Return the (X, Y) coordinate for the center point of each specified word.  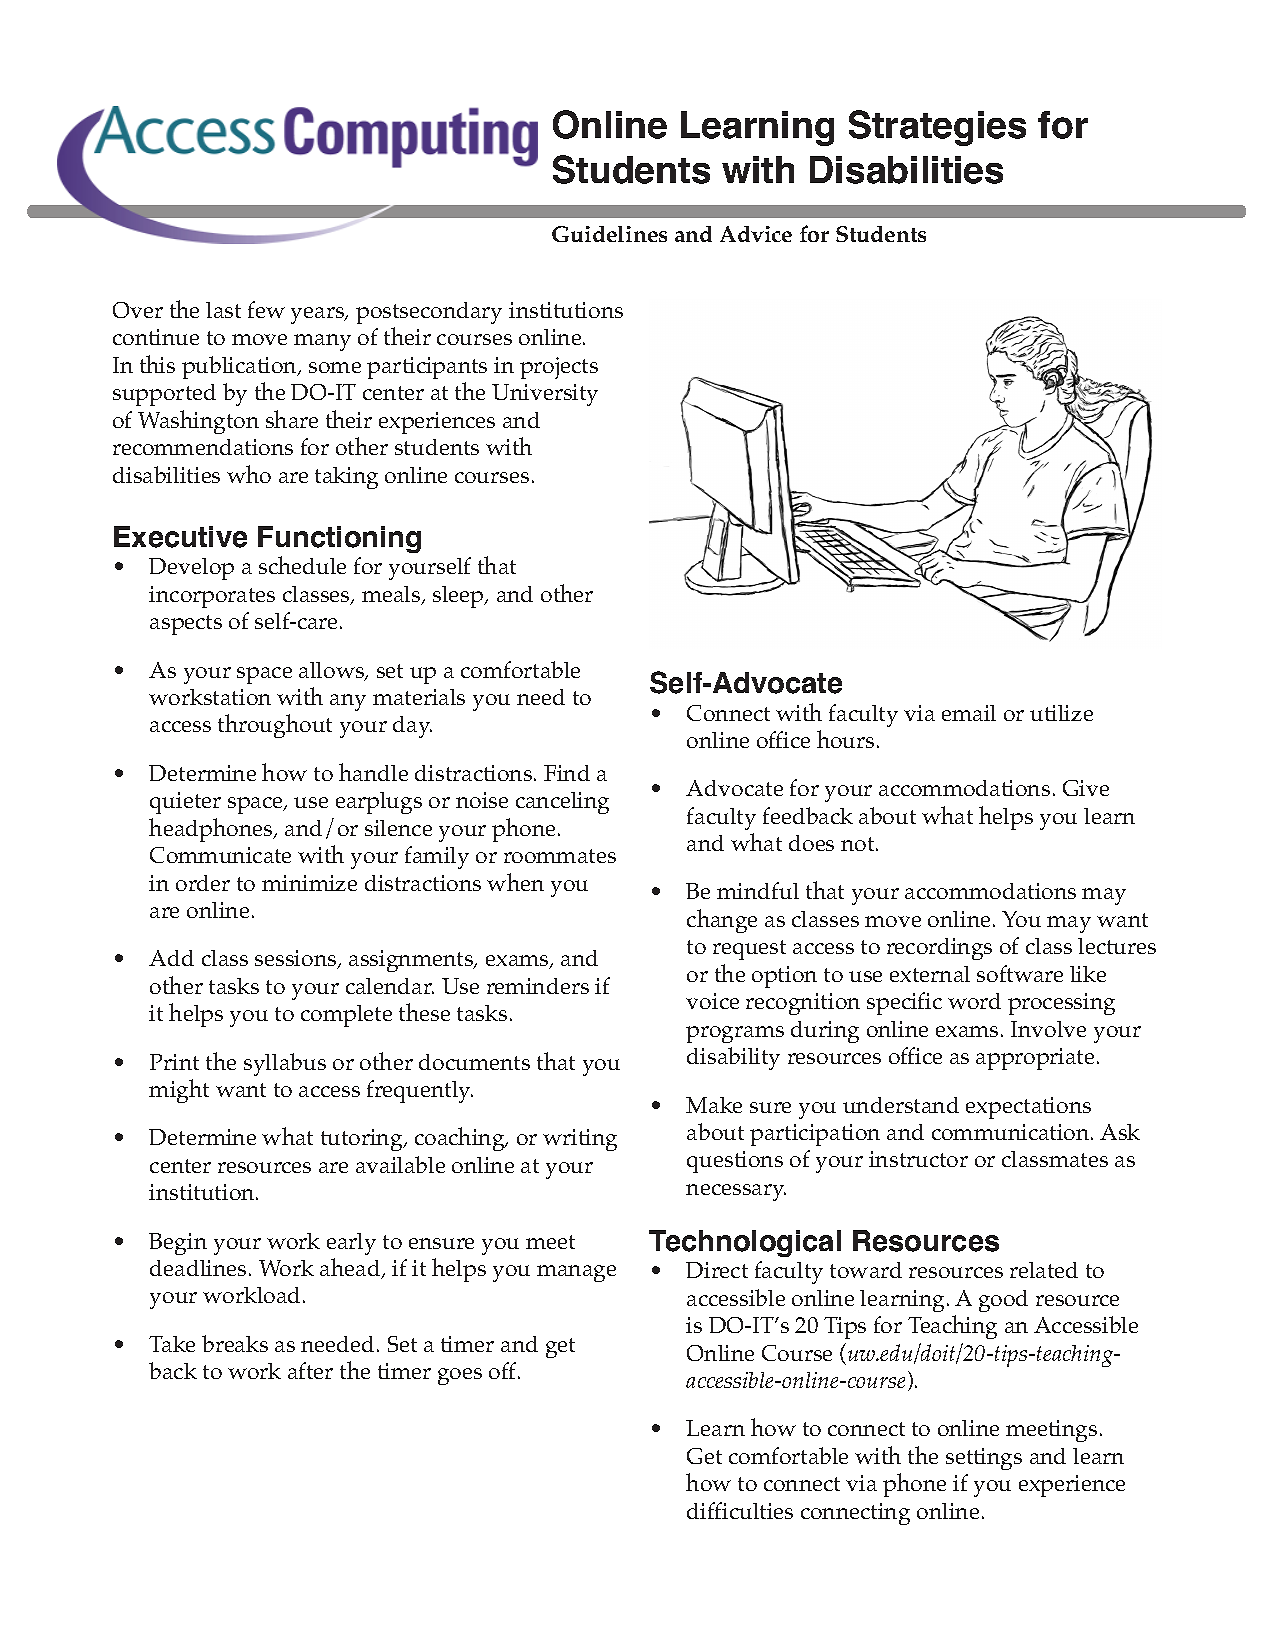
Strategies (937, 128)
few (266, 309)
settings (984, 1459)
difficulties (740, 1510)
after (310, 1370)
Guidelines (609, 234)
